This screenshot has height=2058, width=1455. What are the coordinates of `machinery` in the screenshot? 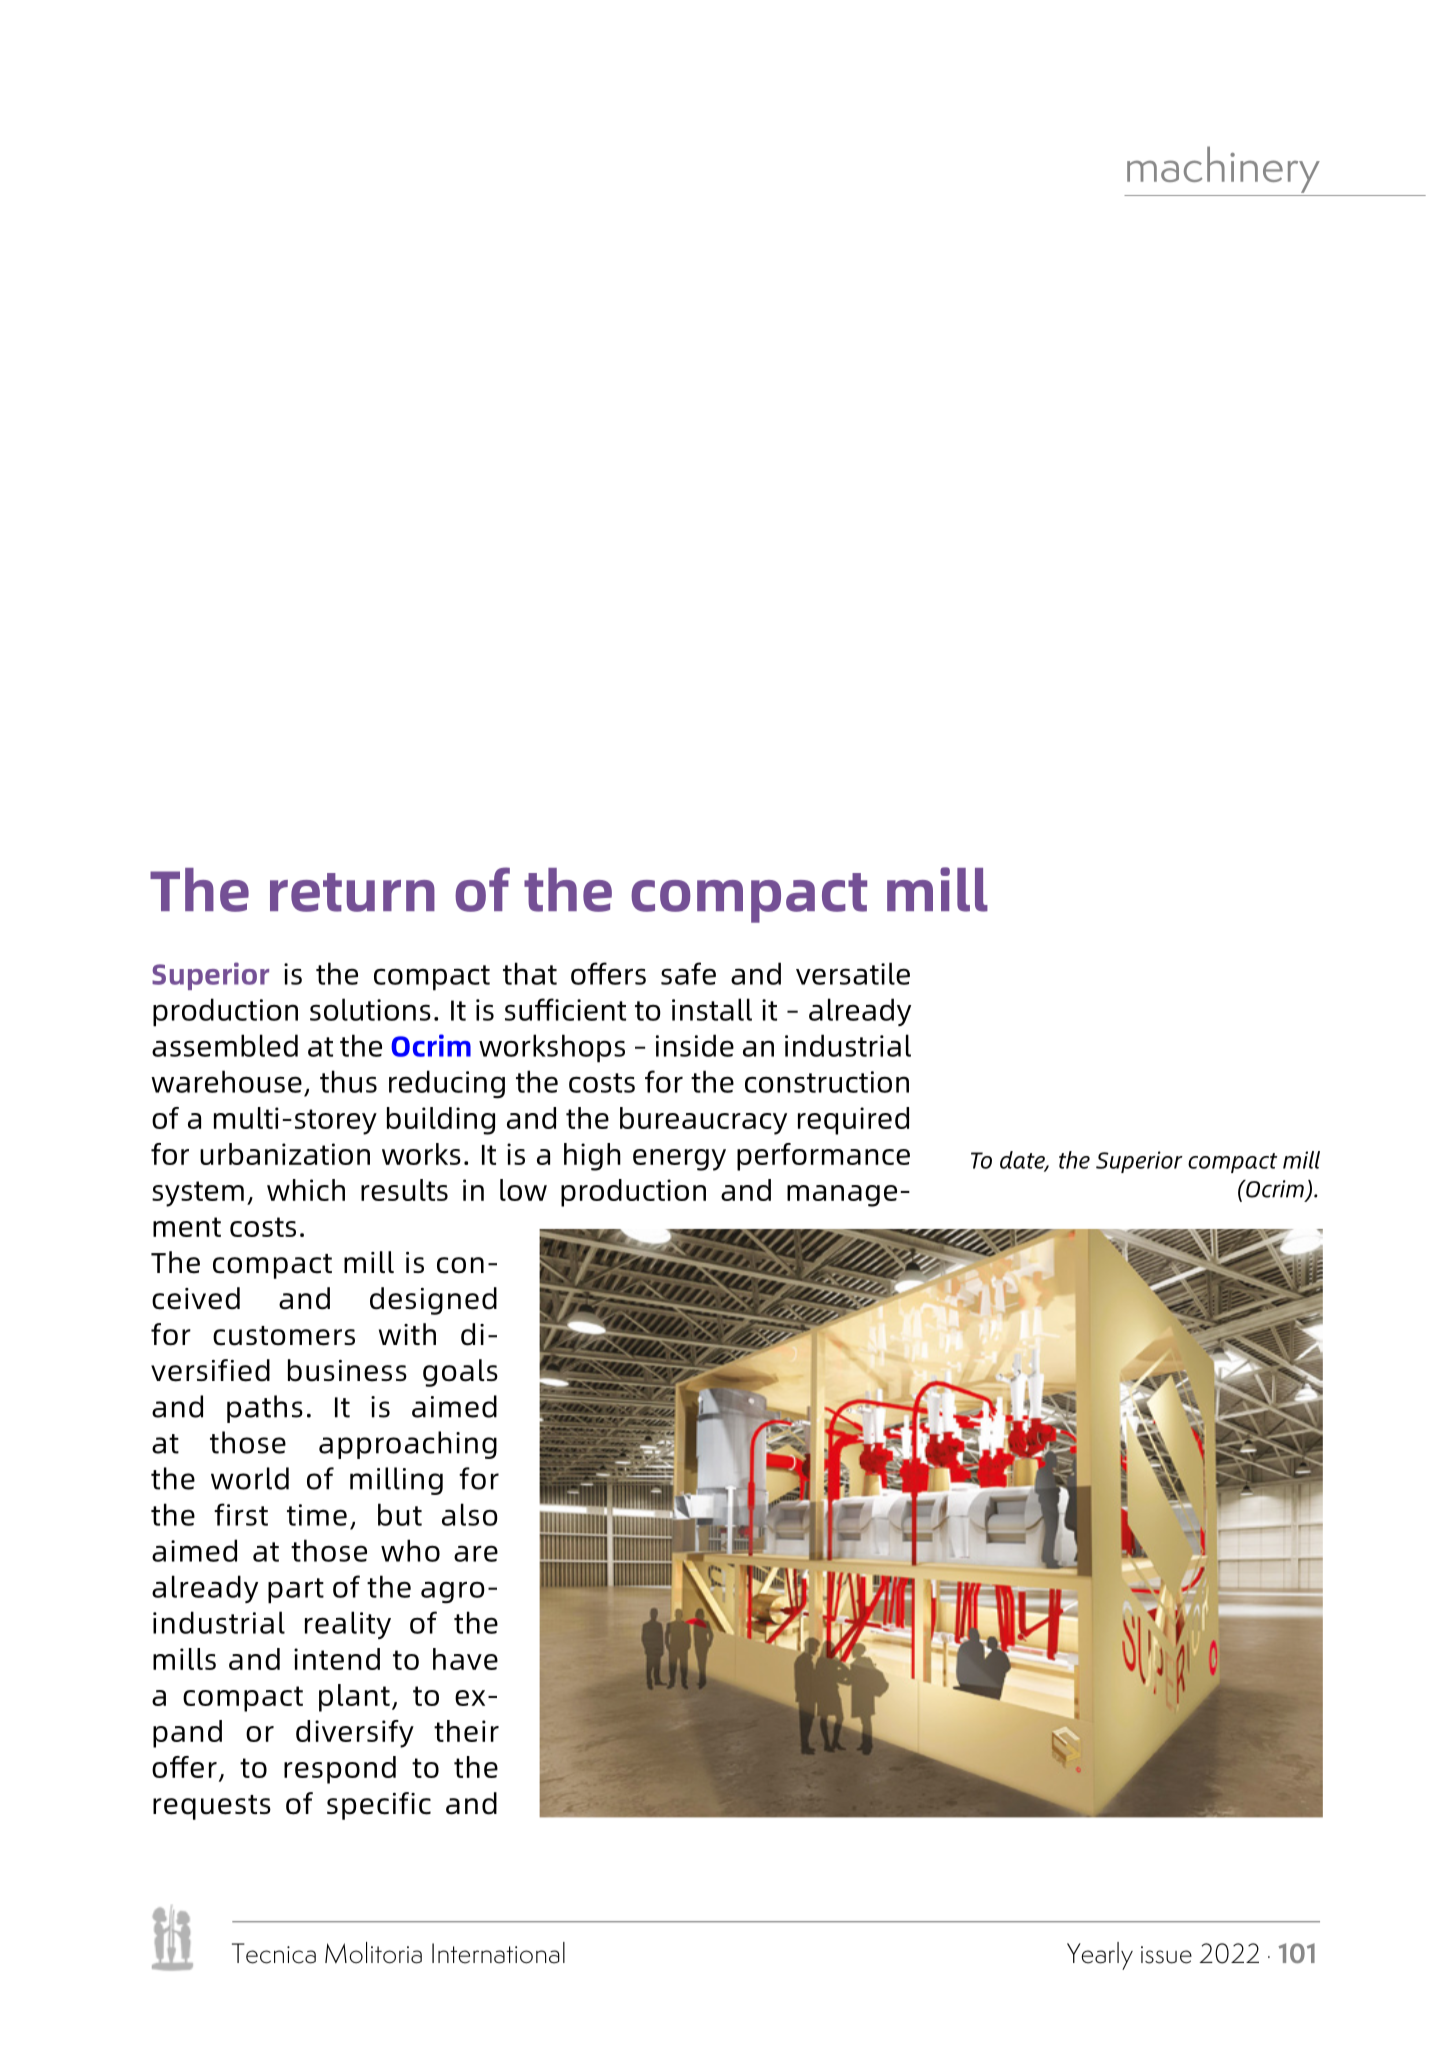 It's located at (1223, 169).
